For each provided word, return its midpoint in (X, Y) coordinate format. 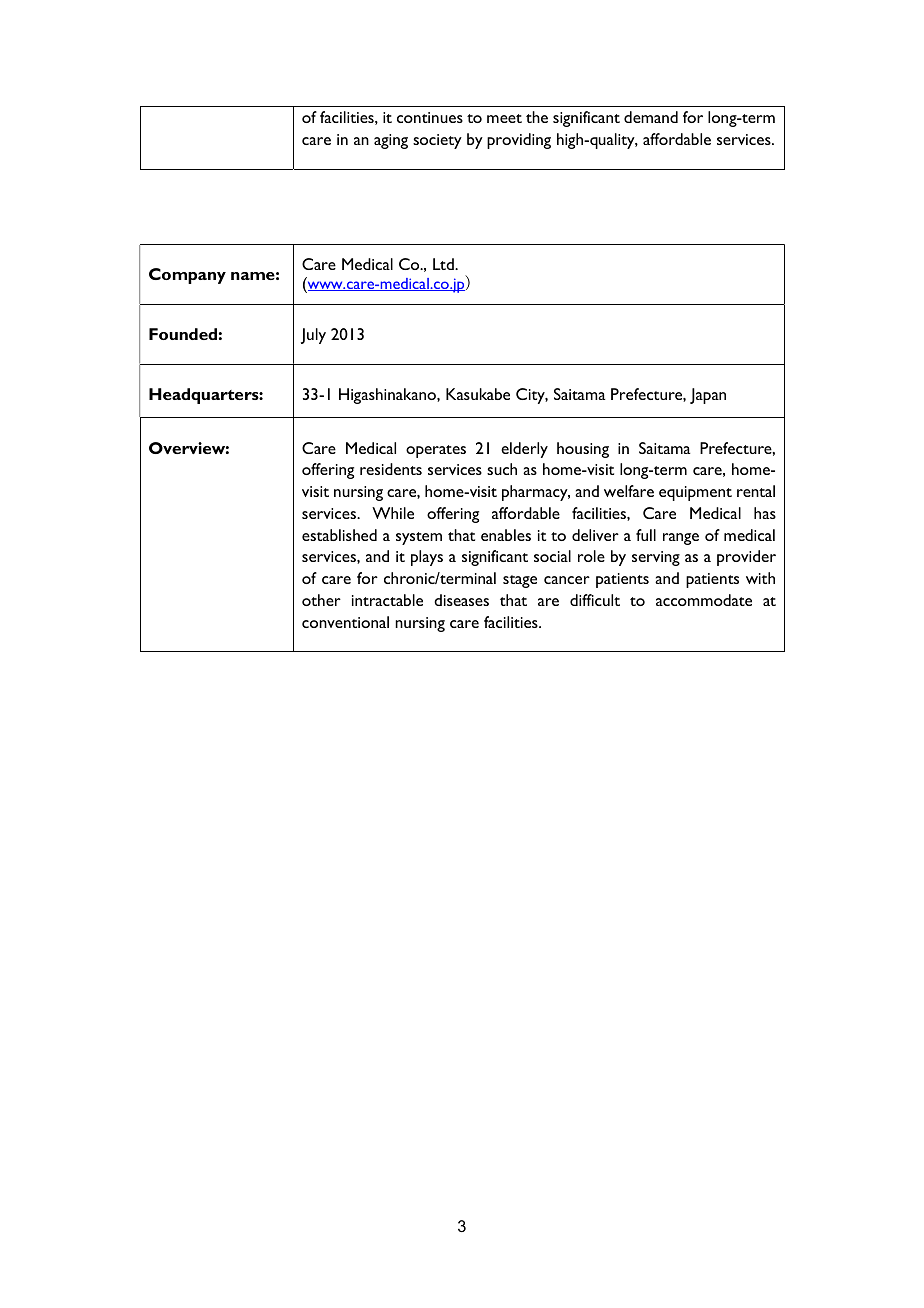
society (437, 141)
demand (651, 117)
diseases (461, 600)
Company (187, 276)
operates (436, 451)
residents (391, 469)
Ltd (444, 264)
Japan (708, 396)
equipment (695, 493)
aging (391, 141)
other (321, 600)
